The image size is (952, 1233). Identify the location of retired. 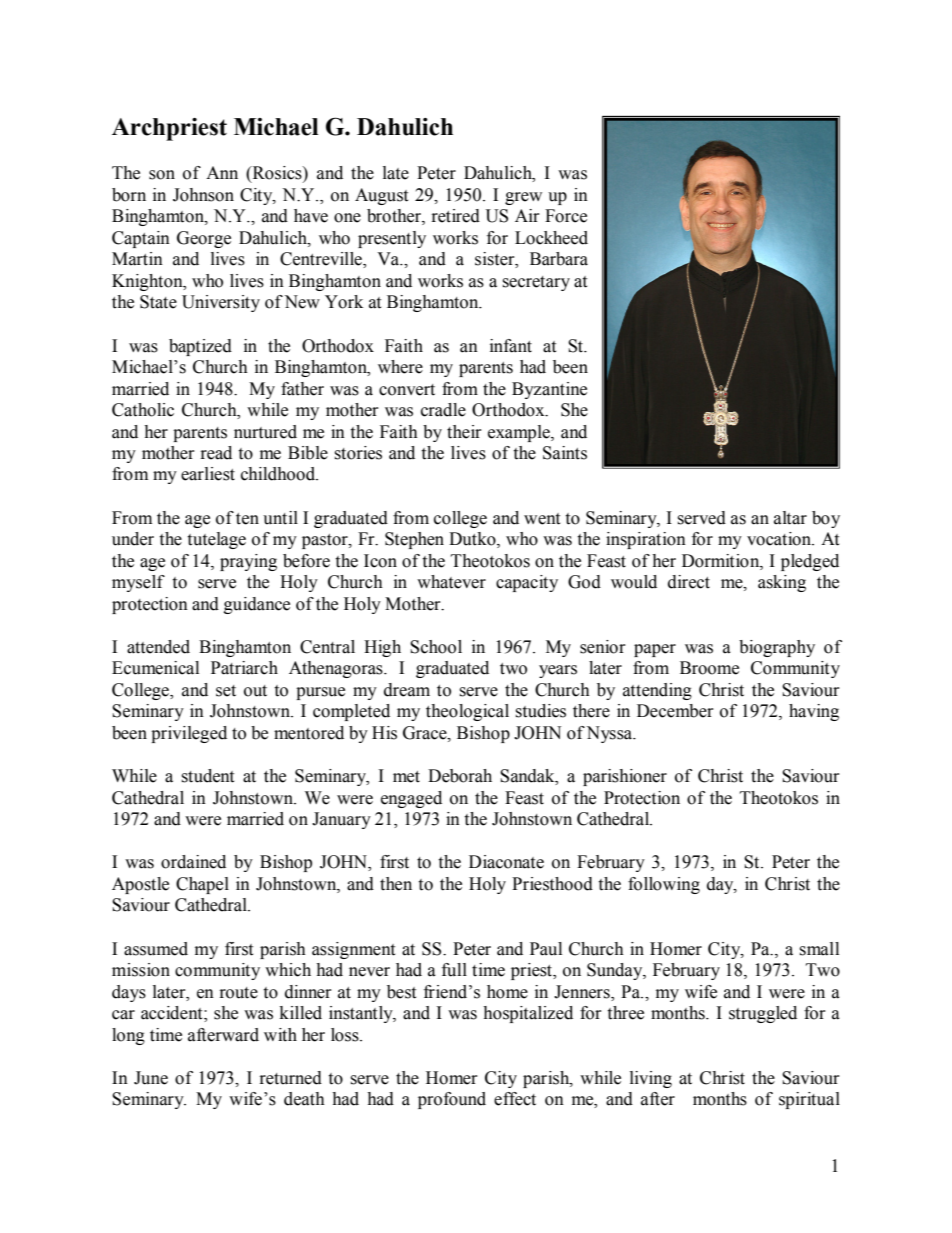
(456, 216).
